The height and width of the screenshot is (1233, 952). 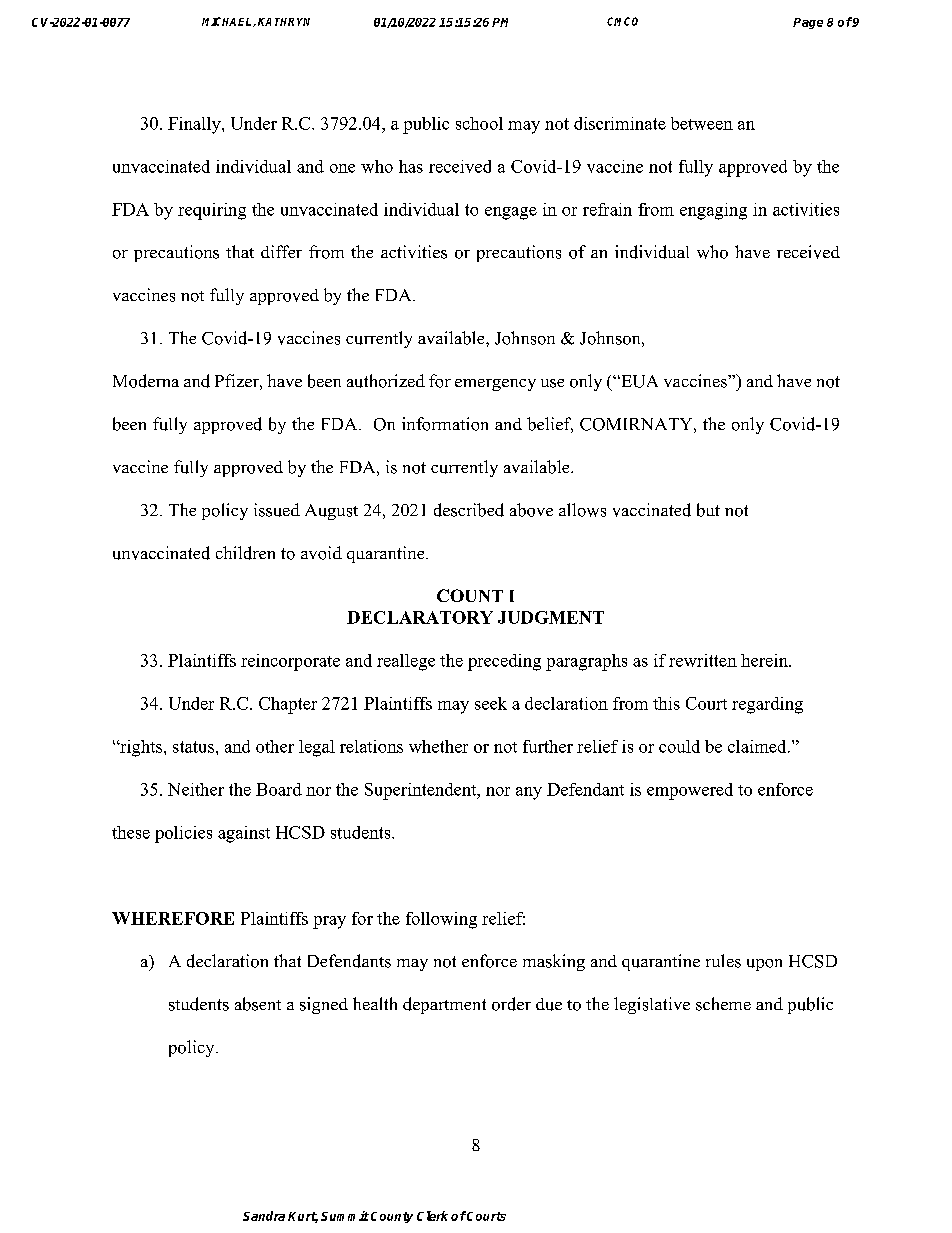 What do you see at coordinates (245, 553) in the screenshot?
I see `children` at bounding box center [245, 553].
